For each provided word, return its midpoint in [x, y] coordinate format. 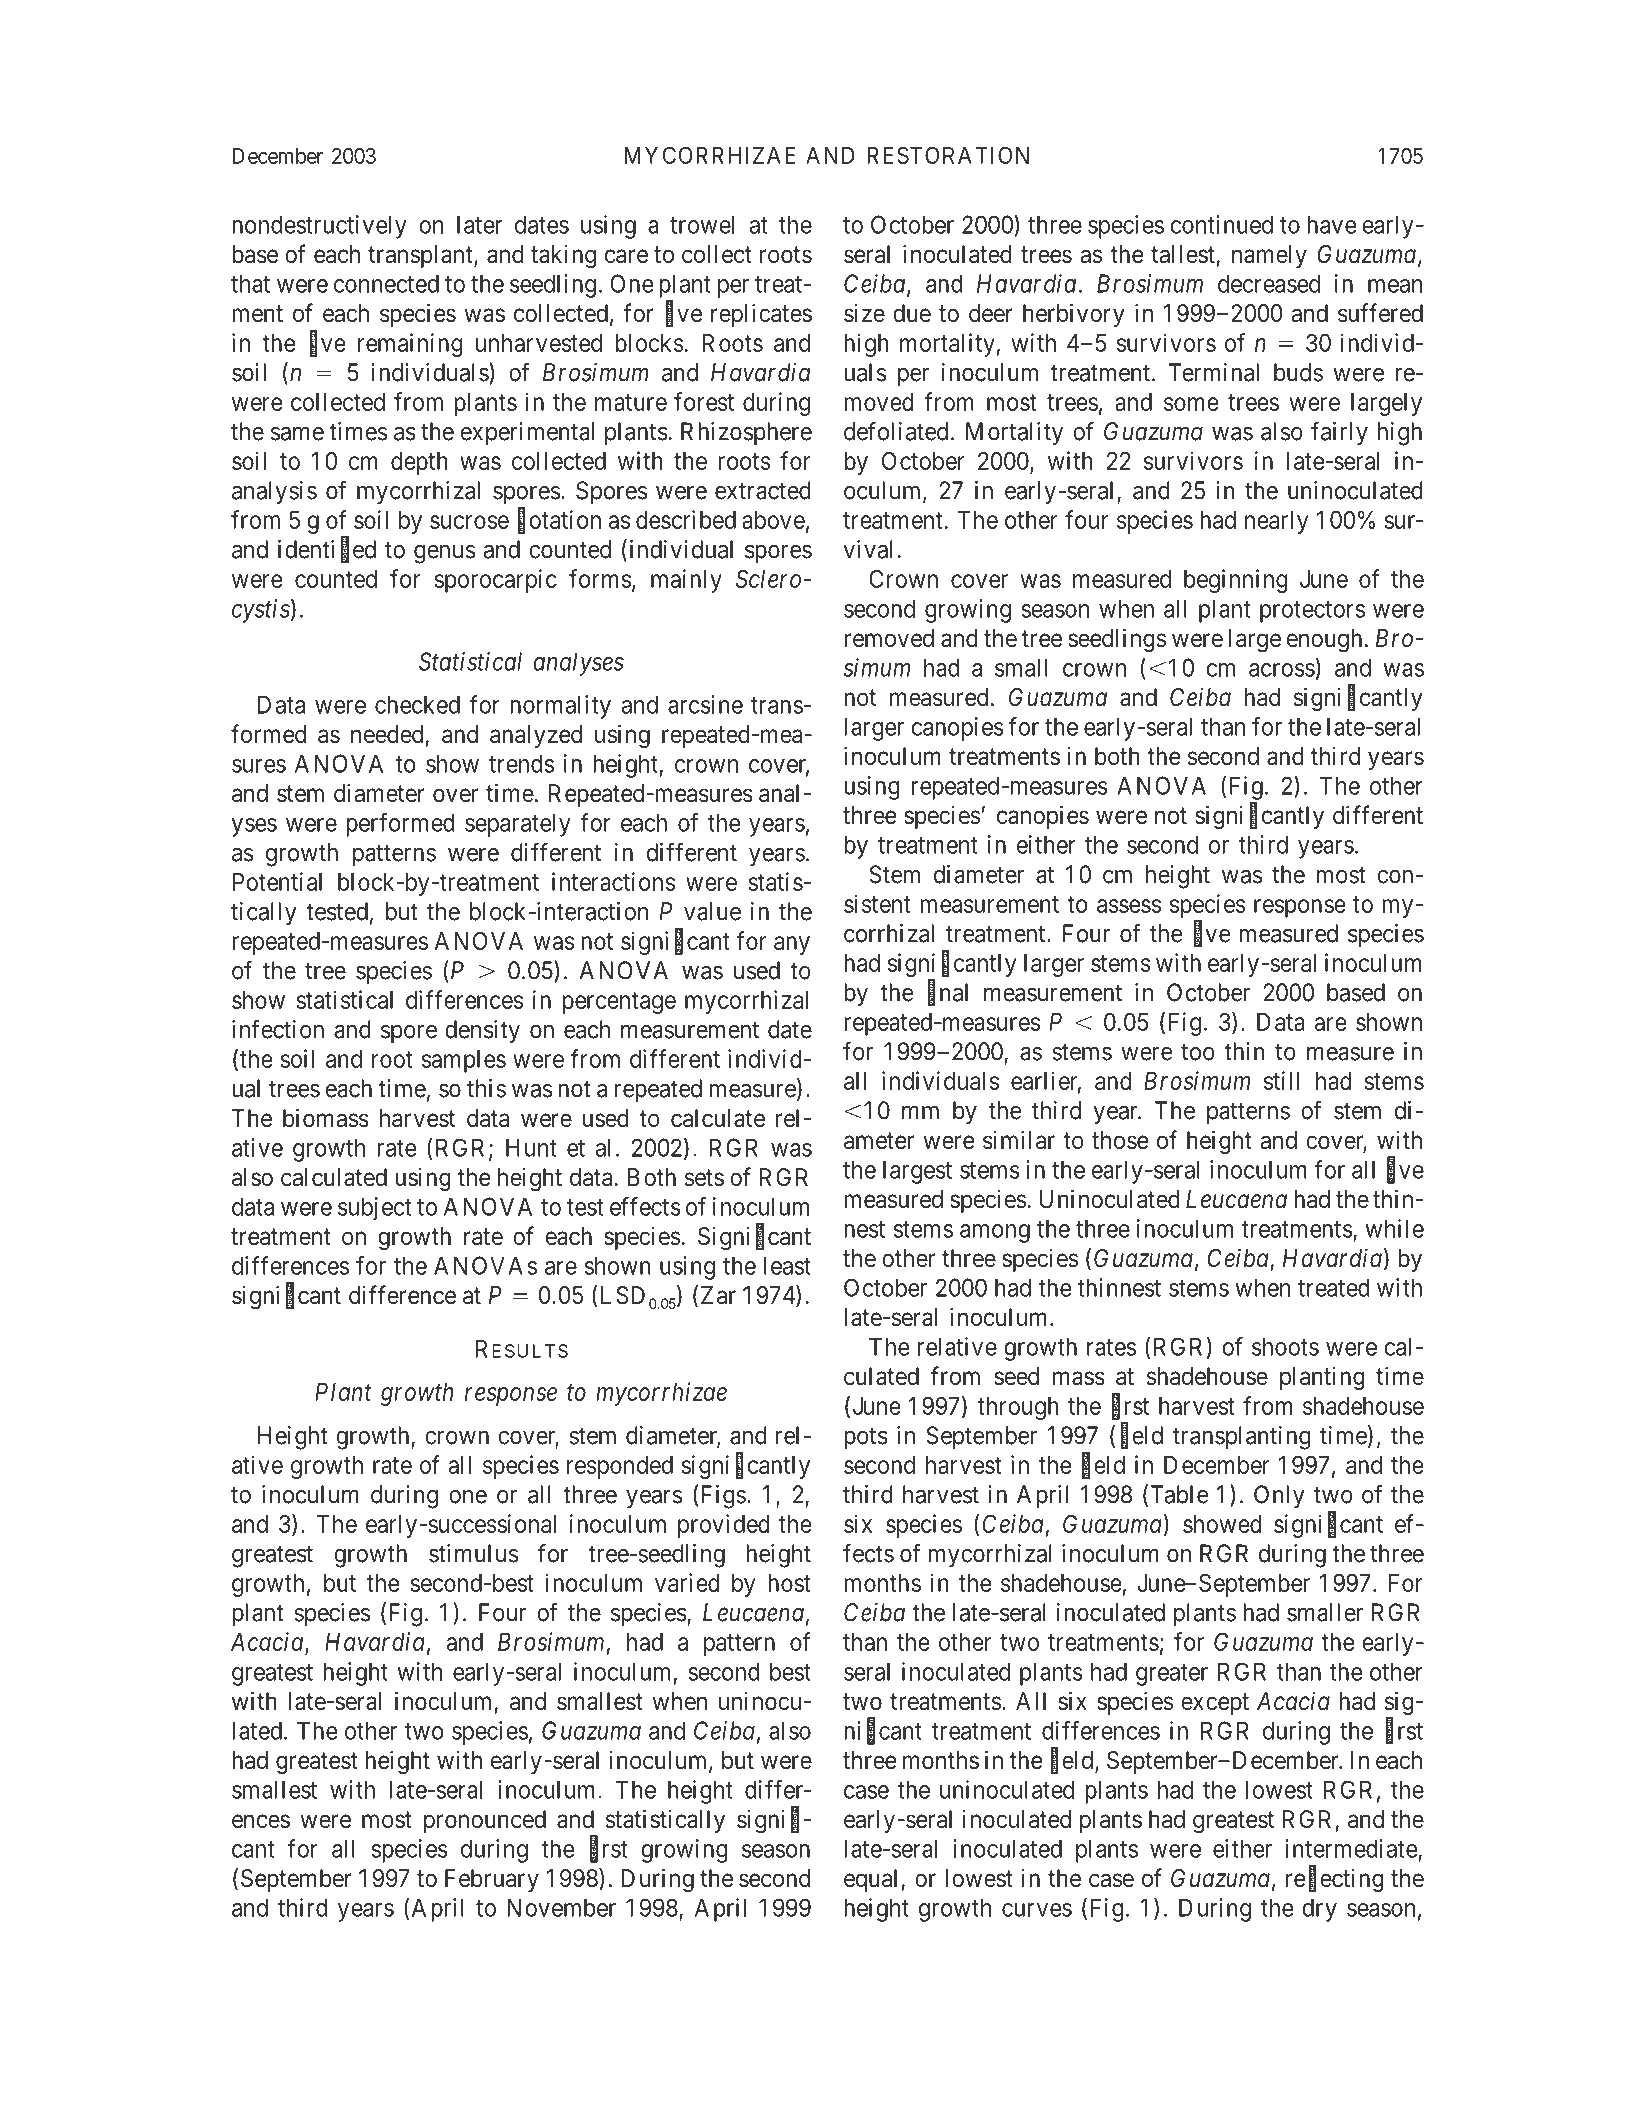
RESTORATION [948, 155]
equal [873, 1880]
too [1198, 1052]
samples [464, 1061]
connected [386, 284]
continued [1221, 224]
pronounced [485, 1821]
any [792, 945]
